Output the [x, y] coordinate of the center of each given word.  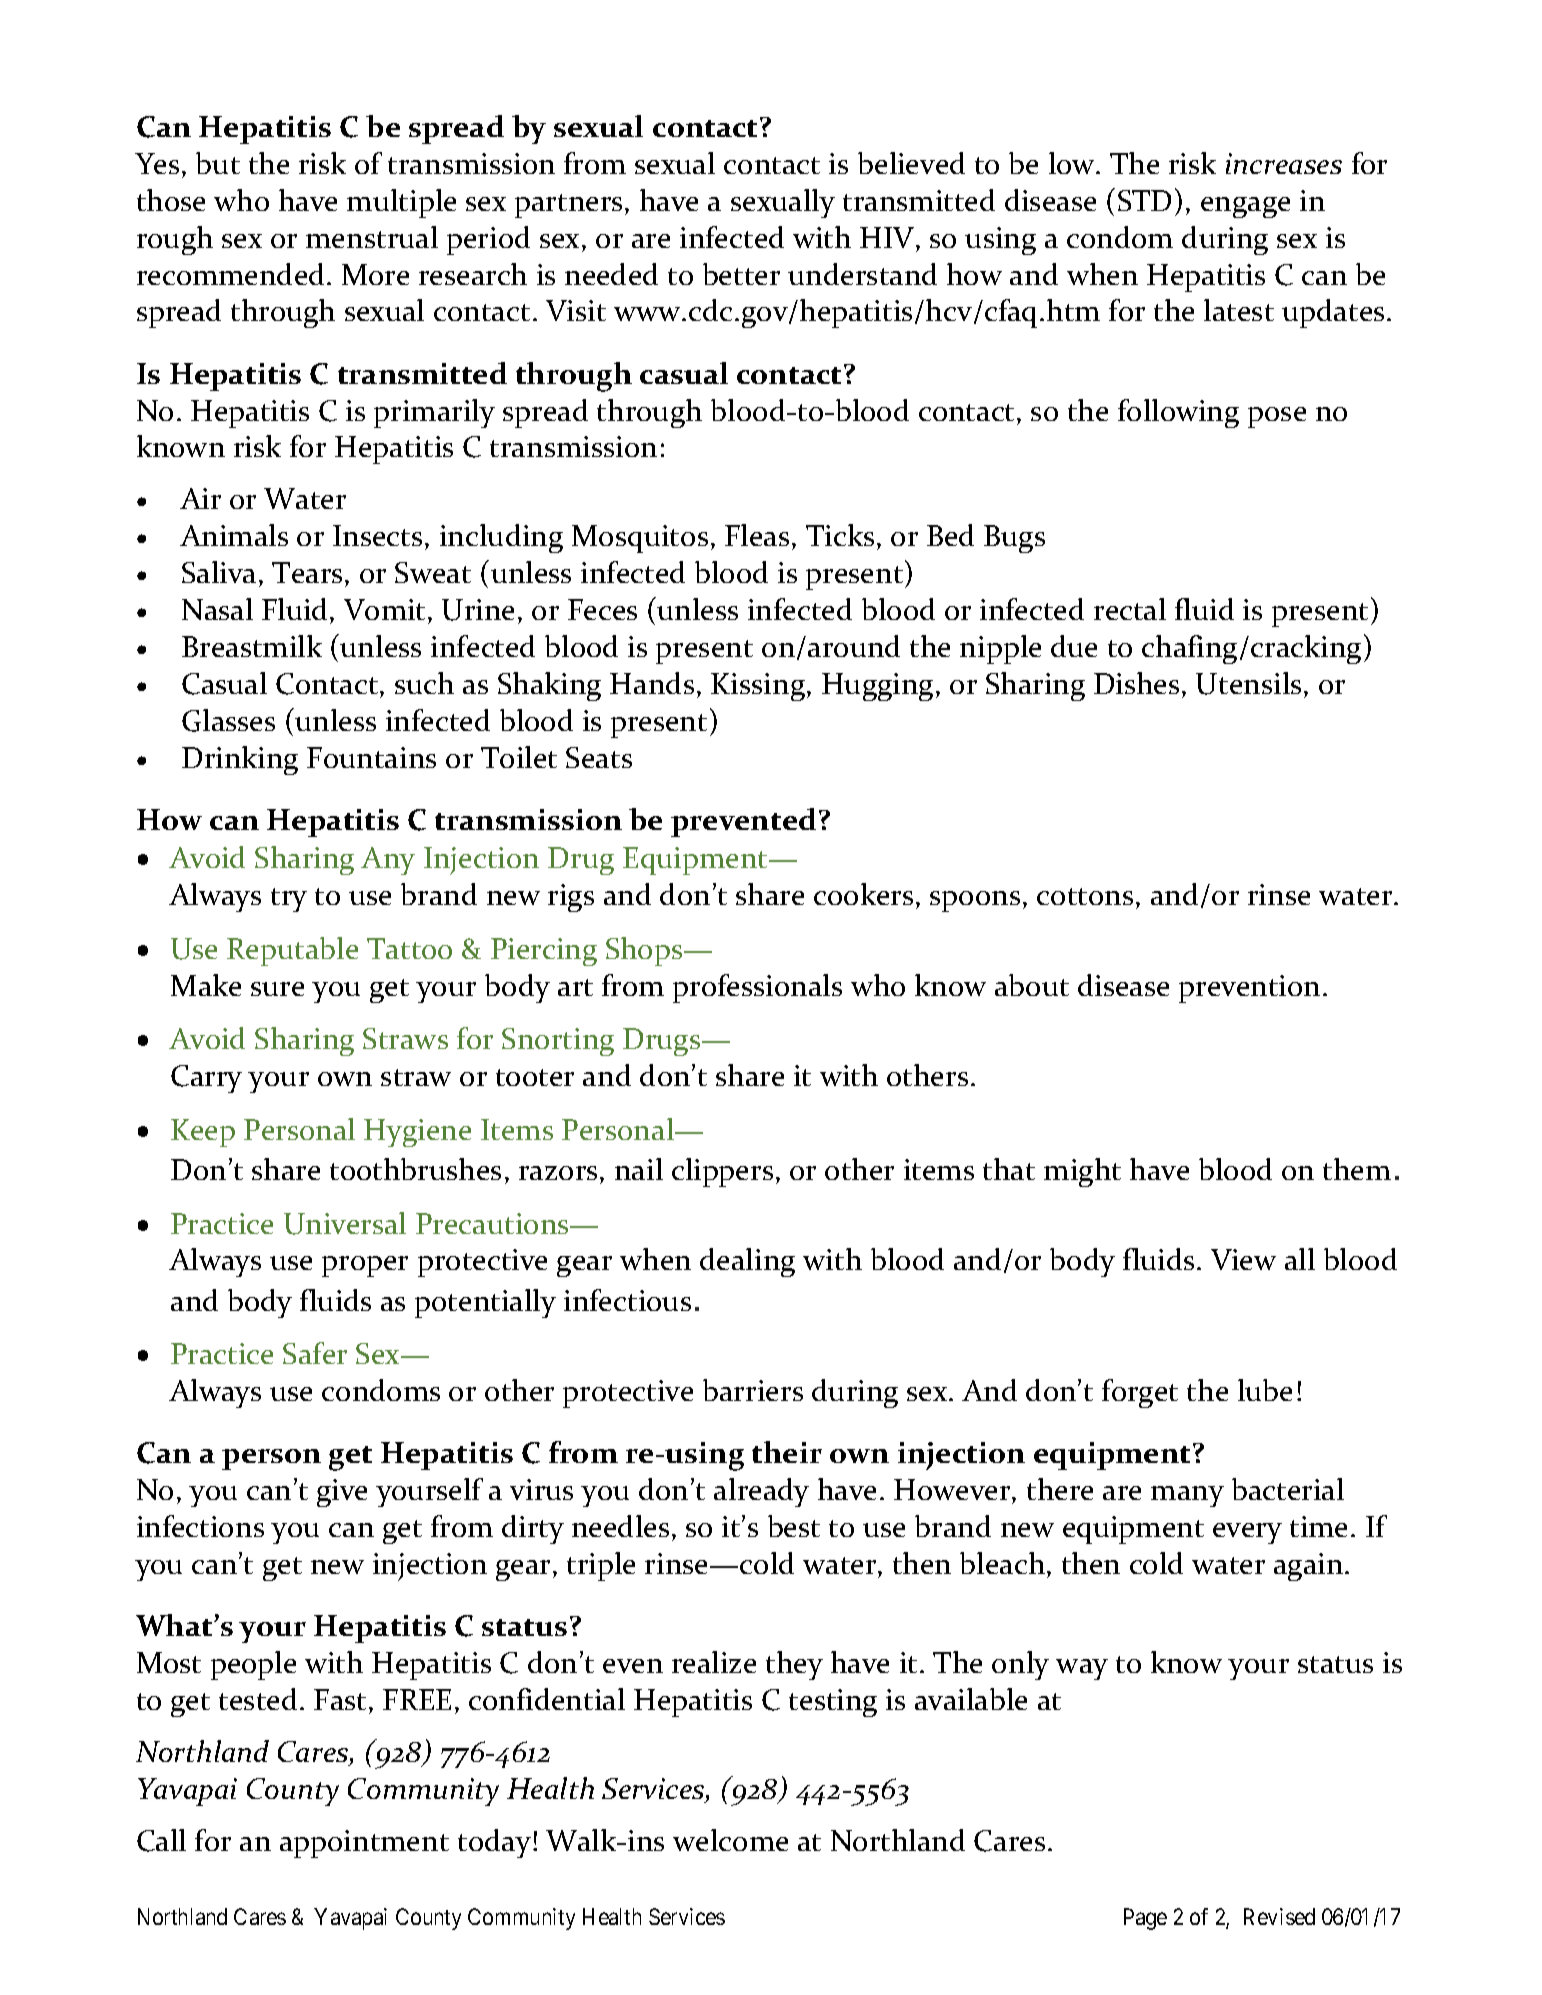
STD [1144, 200]
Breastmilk [252, 646]
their [787, 1452]
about [1032, 985]
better [741, 274]
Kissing [759, 687]
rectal [1130, 609]
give [342, 1493]
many [1187, 1496]
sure [277, 989]
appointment [364, 1844]
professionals [757, 988]
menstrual [372, 237]
